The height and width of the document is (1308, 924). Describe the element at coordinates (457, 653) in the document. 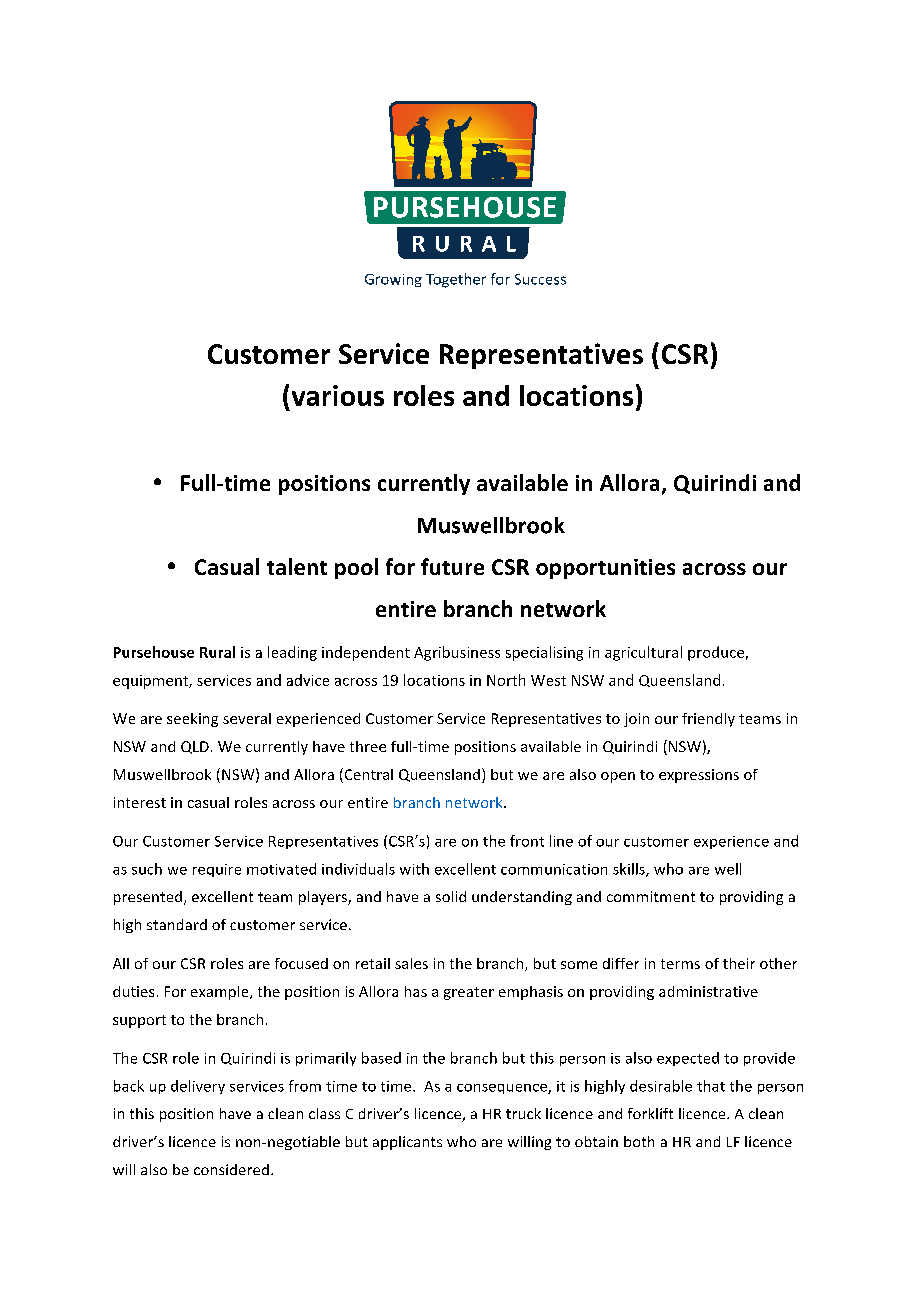

I see `Agribusiness` at that location.
